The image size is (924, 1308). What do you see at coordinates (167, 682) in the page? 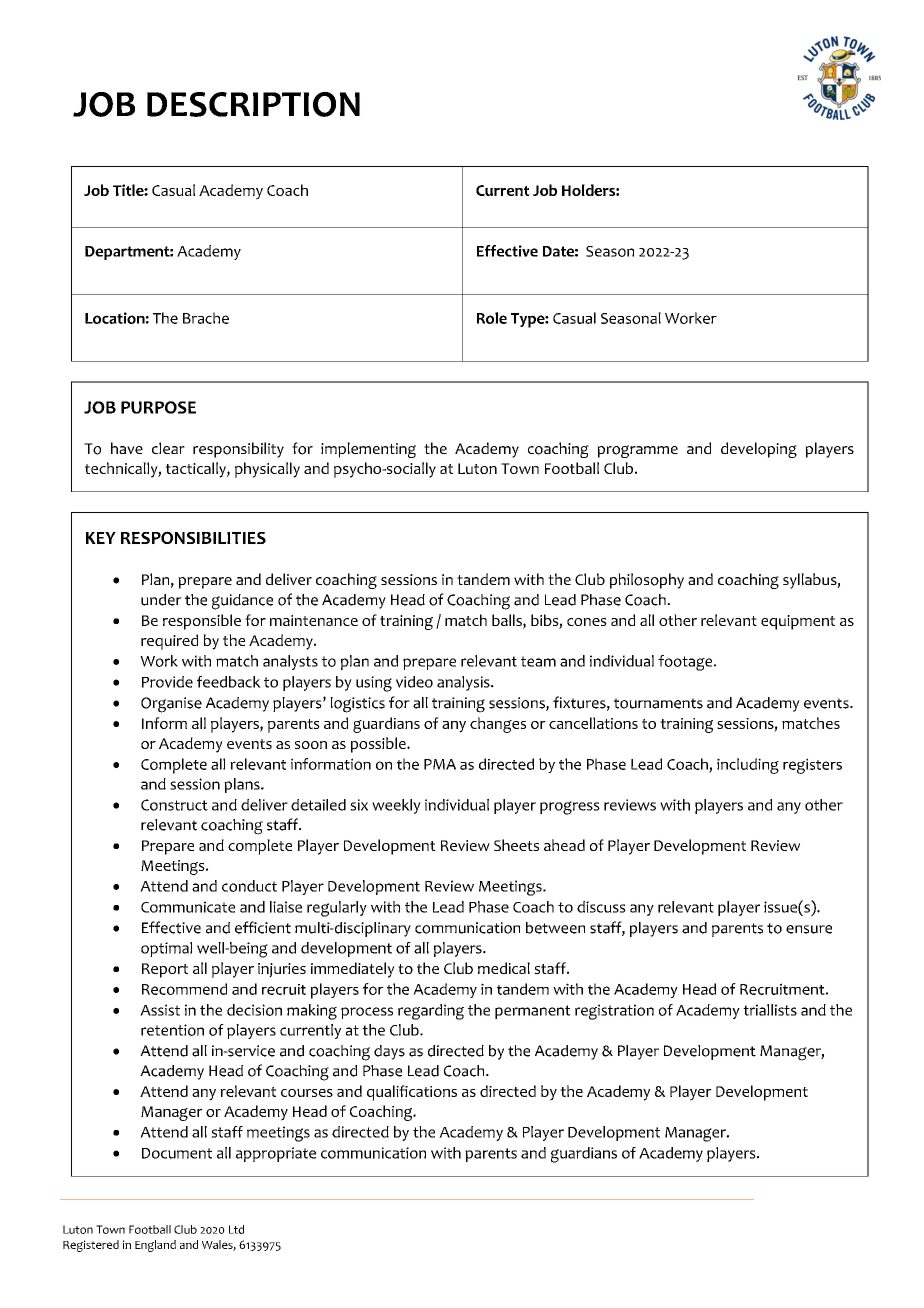
I see `Provide` at bounding box center [167, 682].
